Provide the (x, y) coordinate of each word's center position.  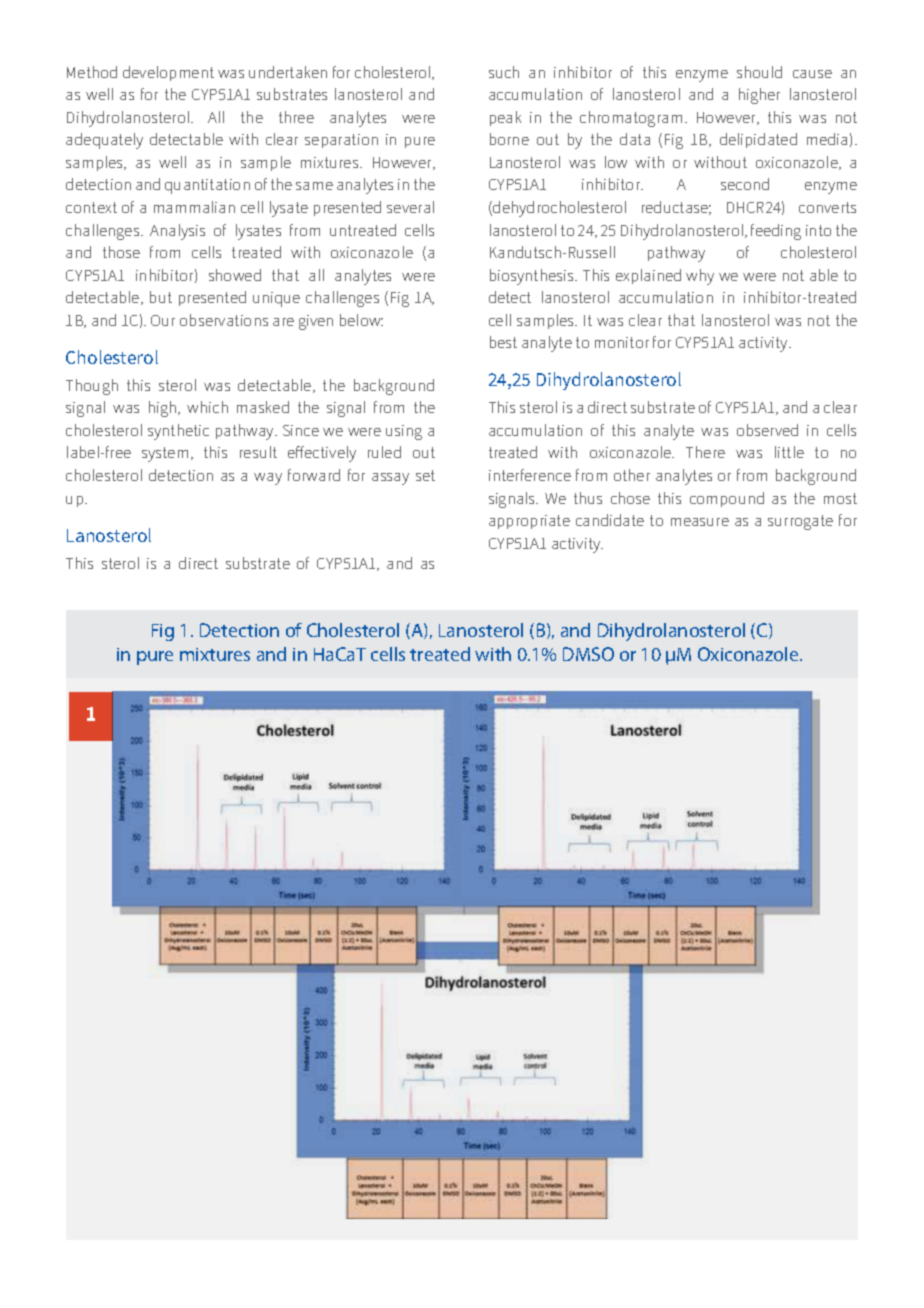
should (759, 72)
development (168, 73)
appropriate (529, 522)
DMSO (588, 654)
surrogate (800, 522)
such (504, 72)
